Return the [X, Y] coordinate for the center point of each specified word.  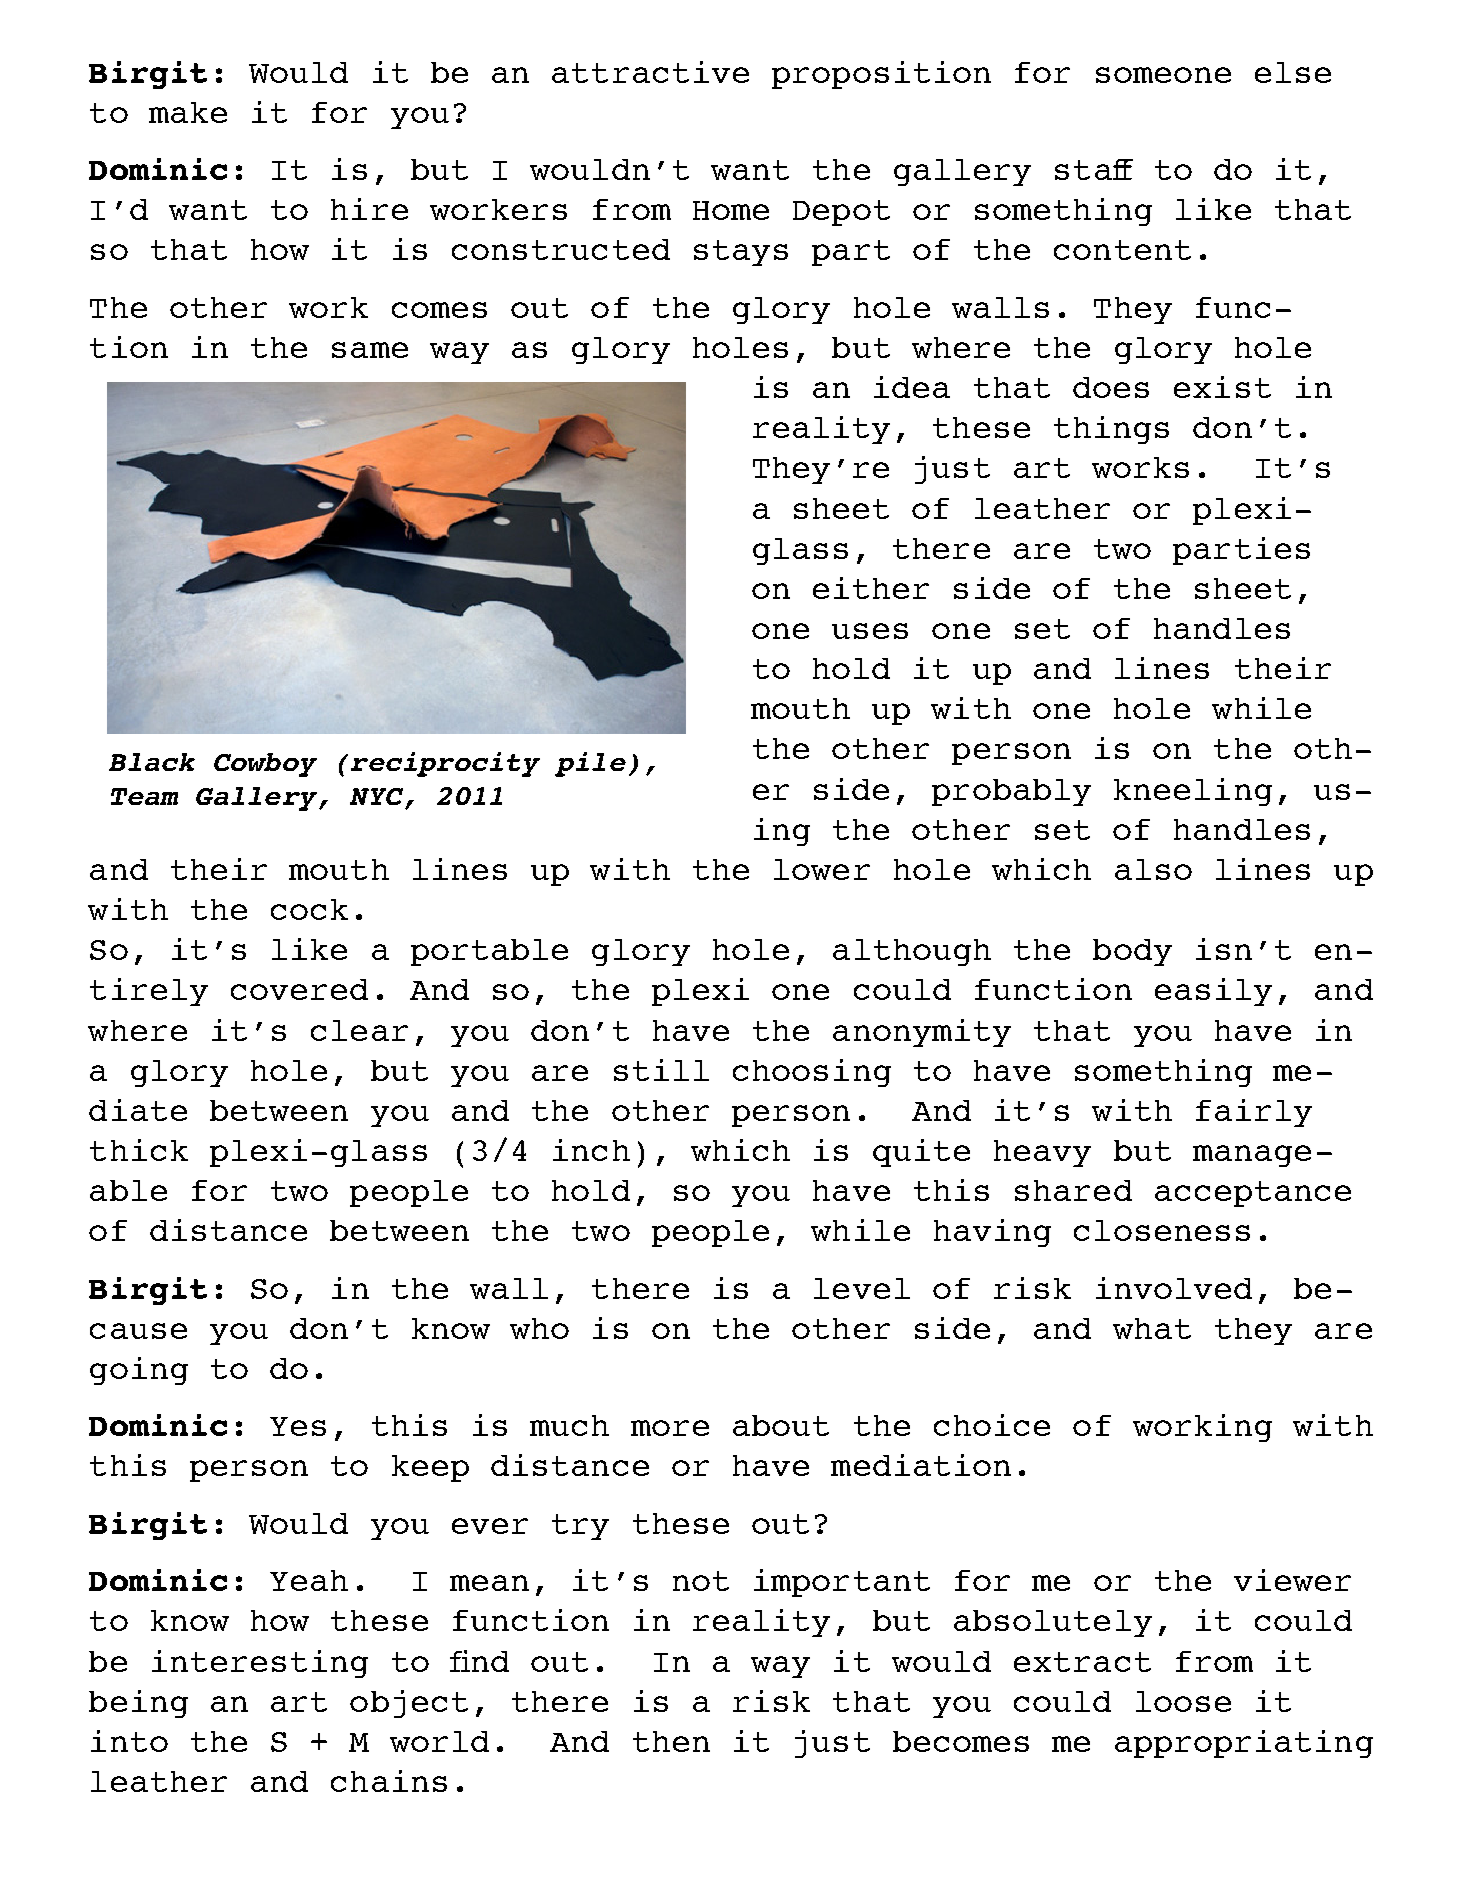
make [188, 112]
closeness [1162, 1230]
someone [1163, 75]
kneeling [1193, 792]
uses [870, 631]
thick [139, 1150]
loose [1183, 1701]
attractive [650, 72]
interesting [260, 1664]
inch [591, 1150]
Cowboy [265, 765]
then [671, 1741]
